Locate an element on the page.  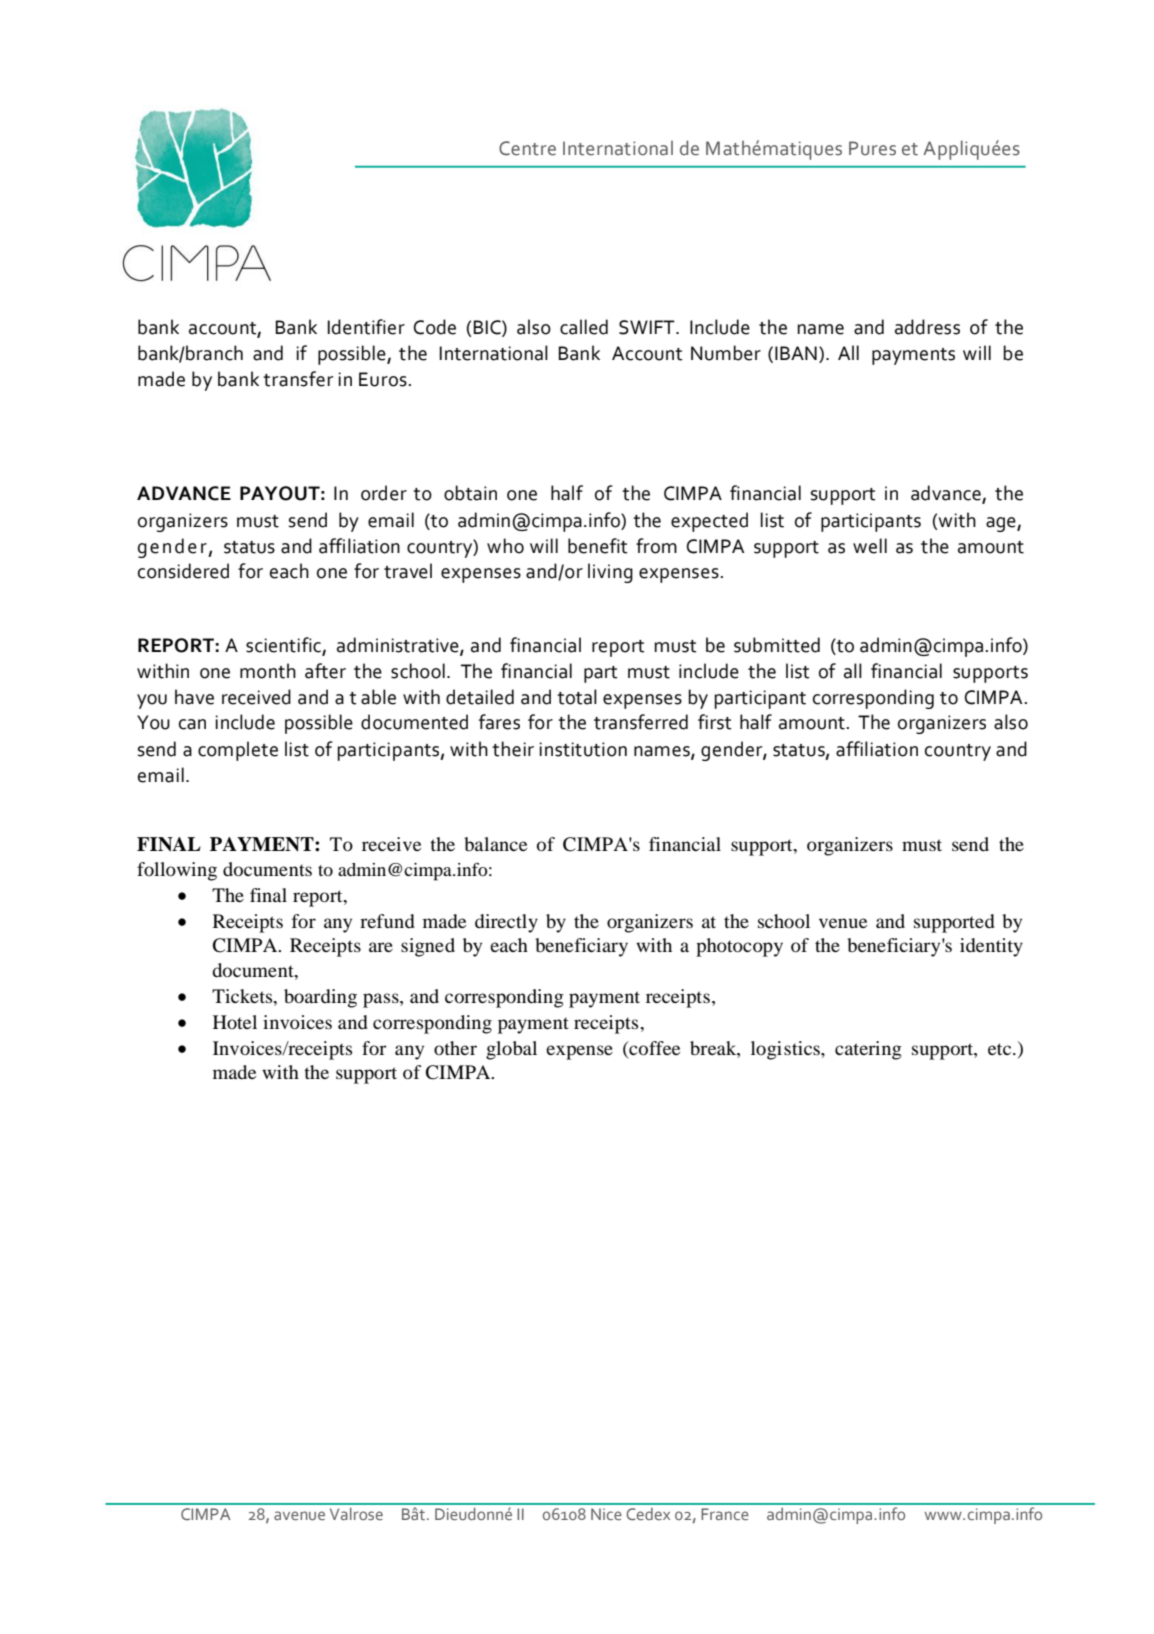
order is located at coordinates (384, 493).
